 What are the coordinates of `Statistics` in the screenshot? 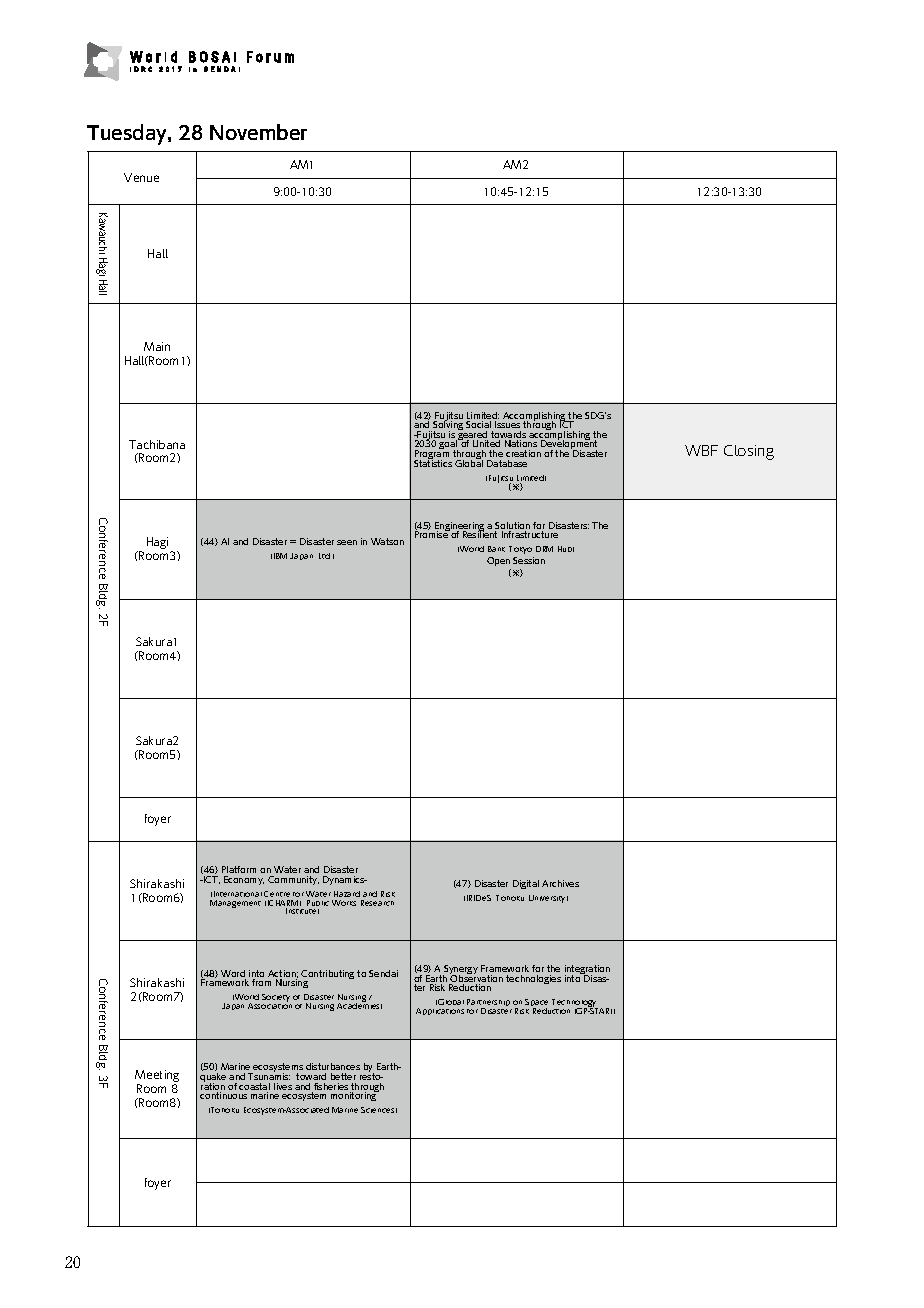 It's located at (433, 462).
